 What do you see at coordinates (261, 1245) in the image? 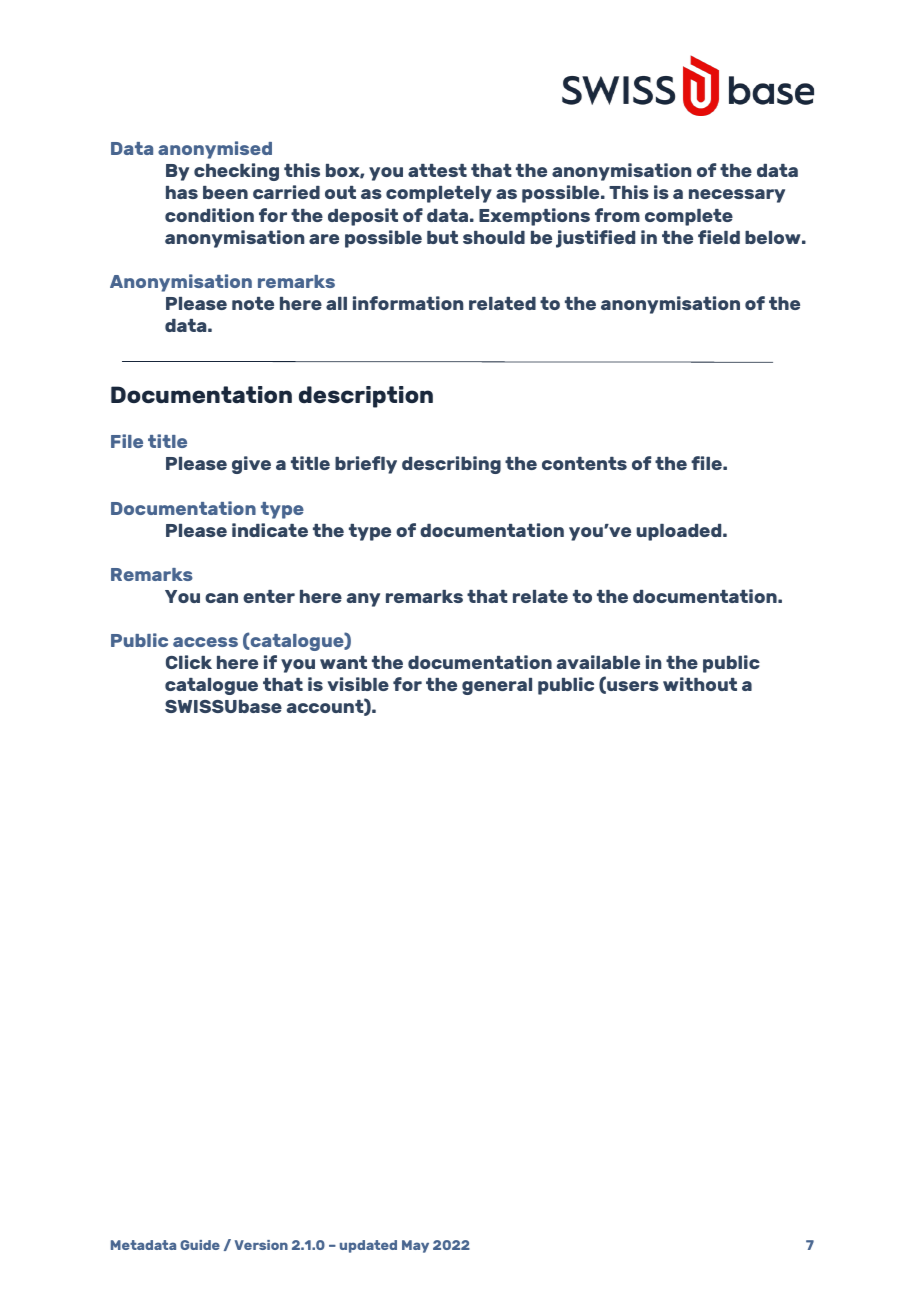
I see `Version` at bounding box center [261, 1245].
